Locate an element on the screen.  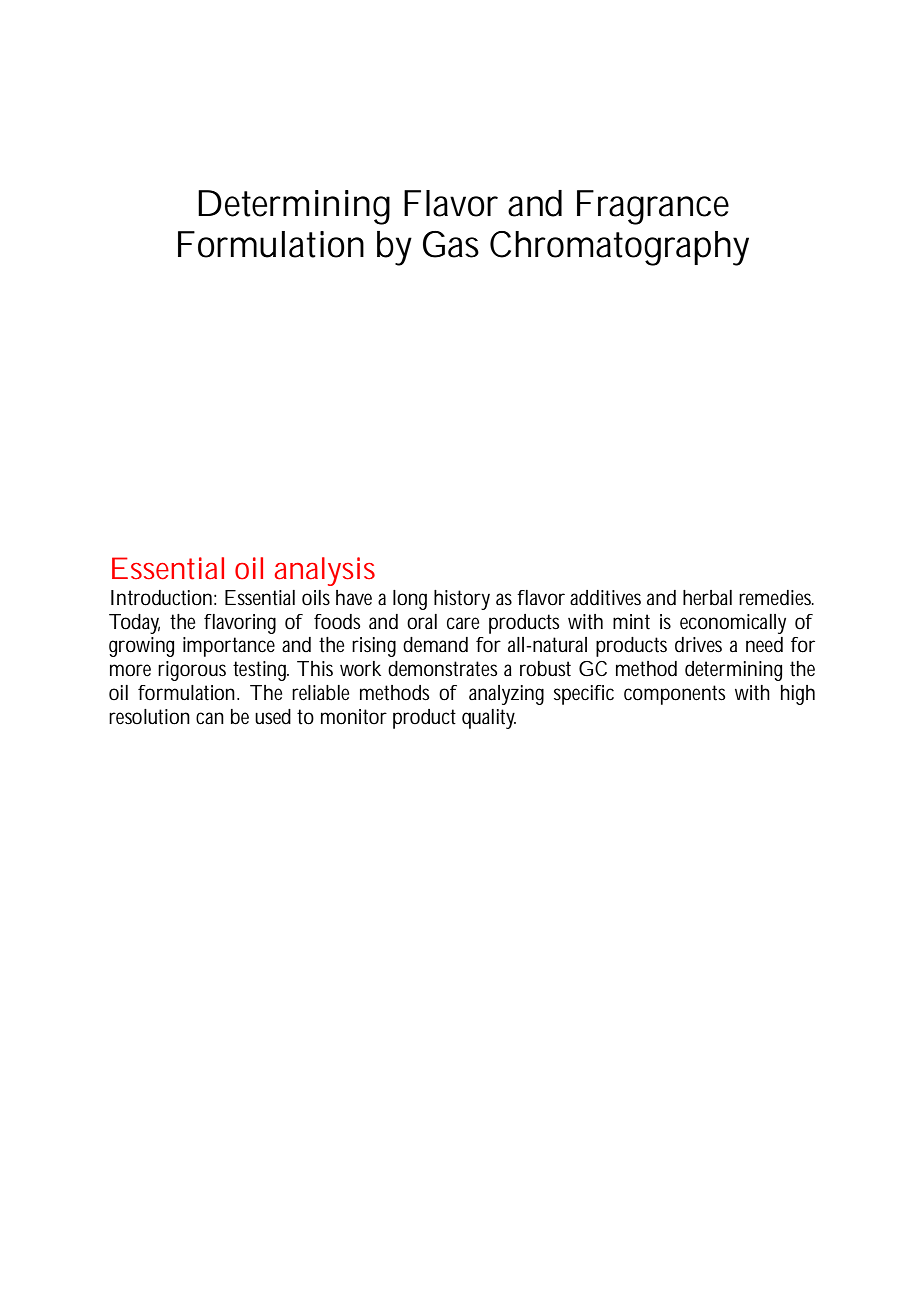
oils is located at coordinates (316, 597).
